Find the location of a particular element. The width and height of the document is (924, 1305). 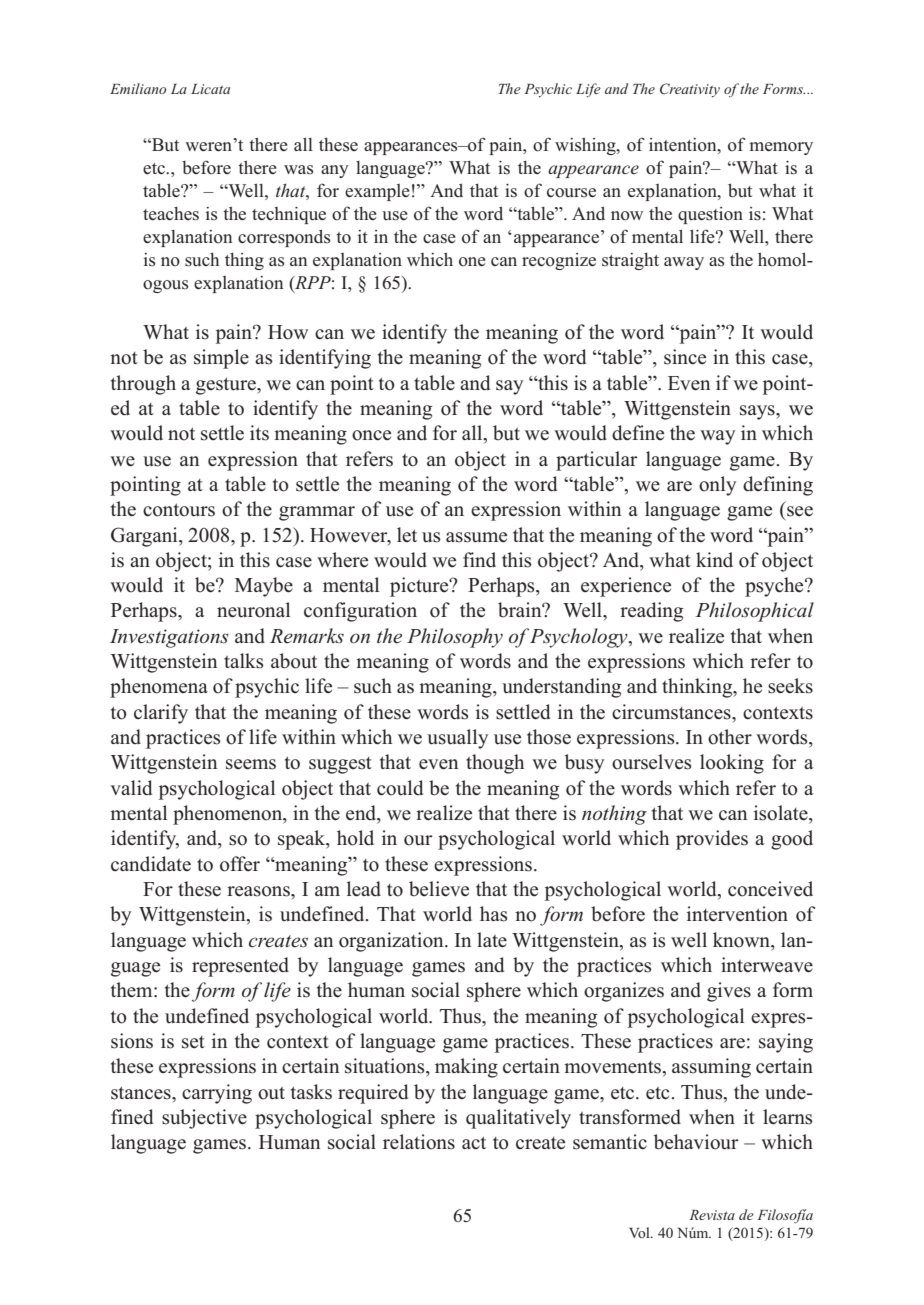

Creativity is located at coordinates (690, 90).
